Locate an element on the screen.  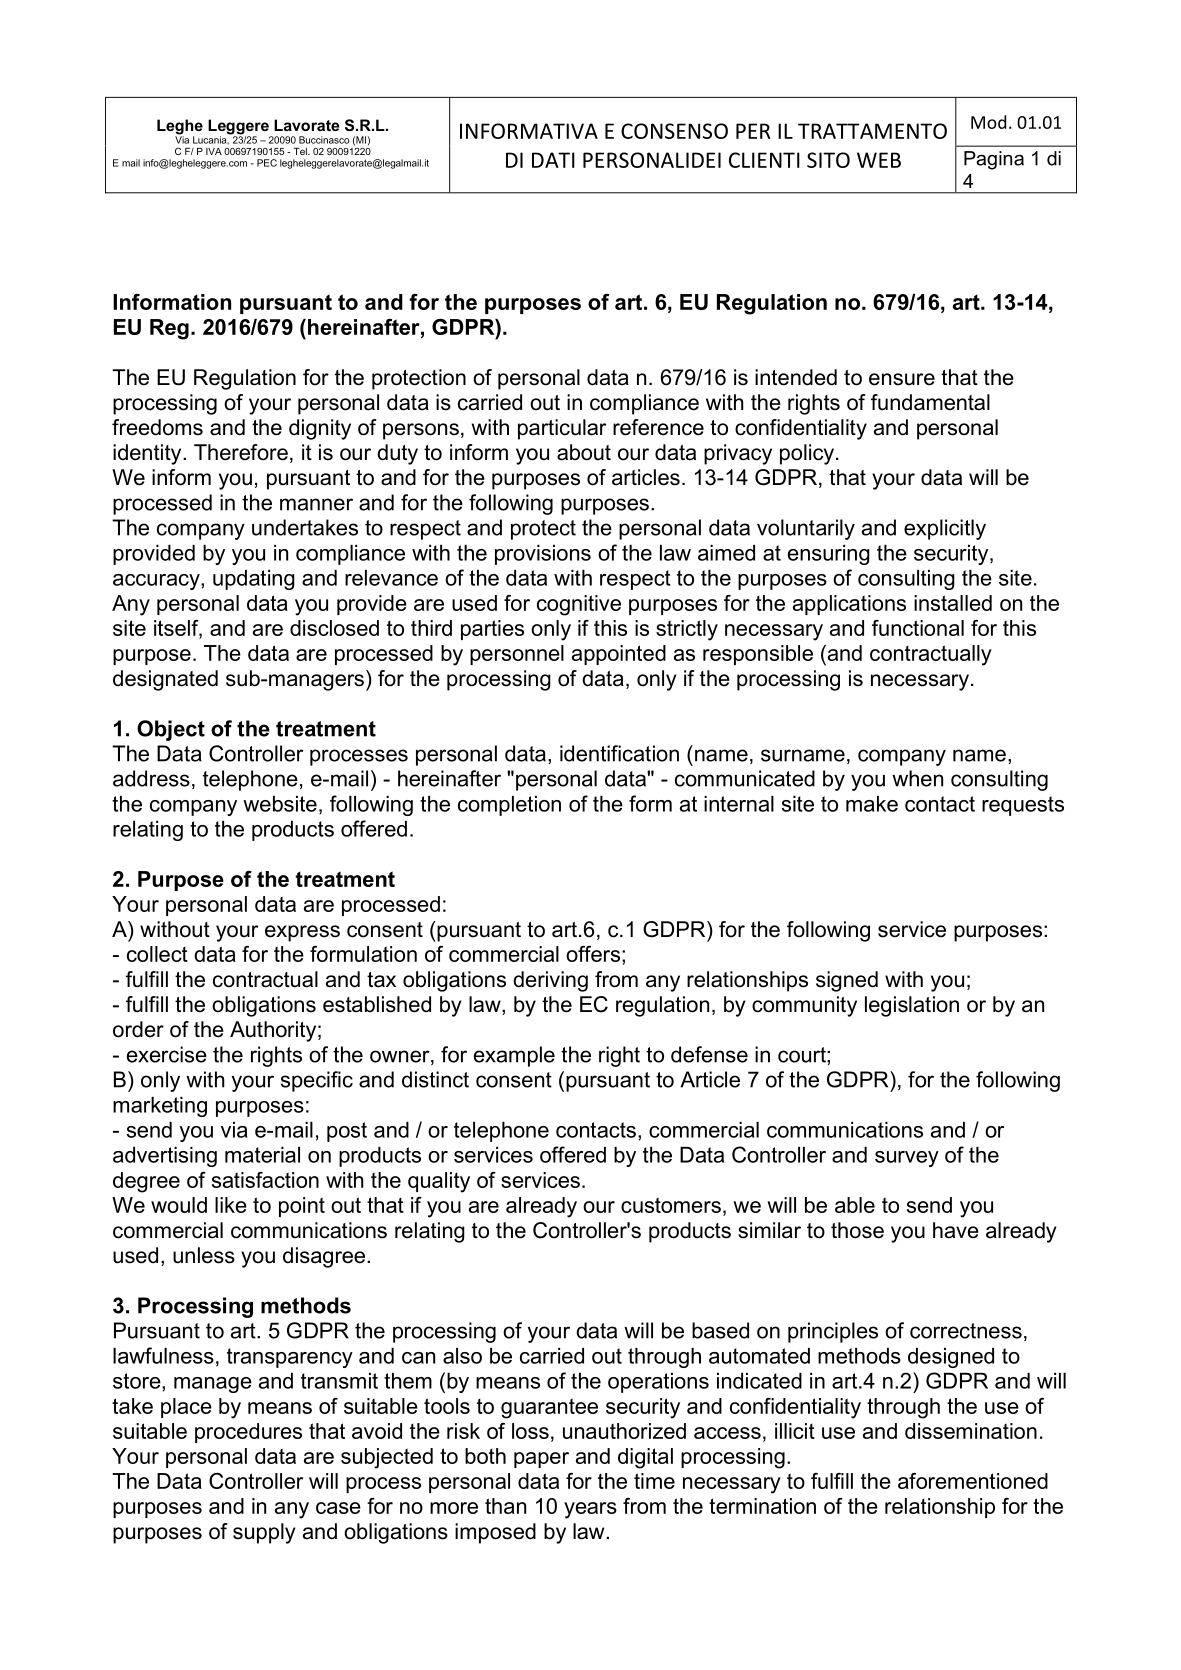
customers is located at coordinates (671, 1205).
